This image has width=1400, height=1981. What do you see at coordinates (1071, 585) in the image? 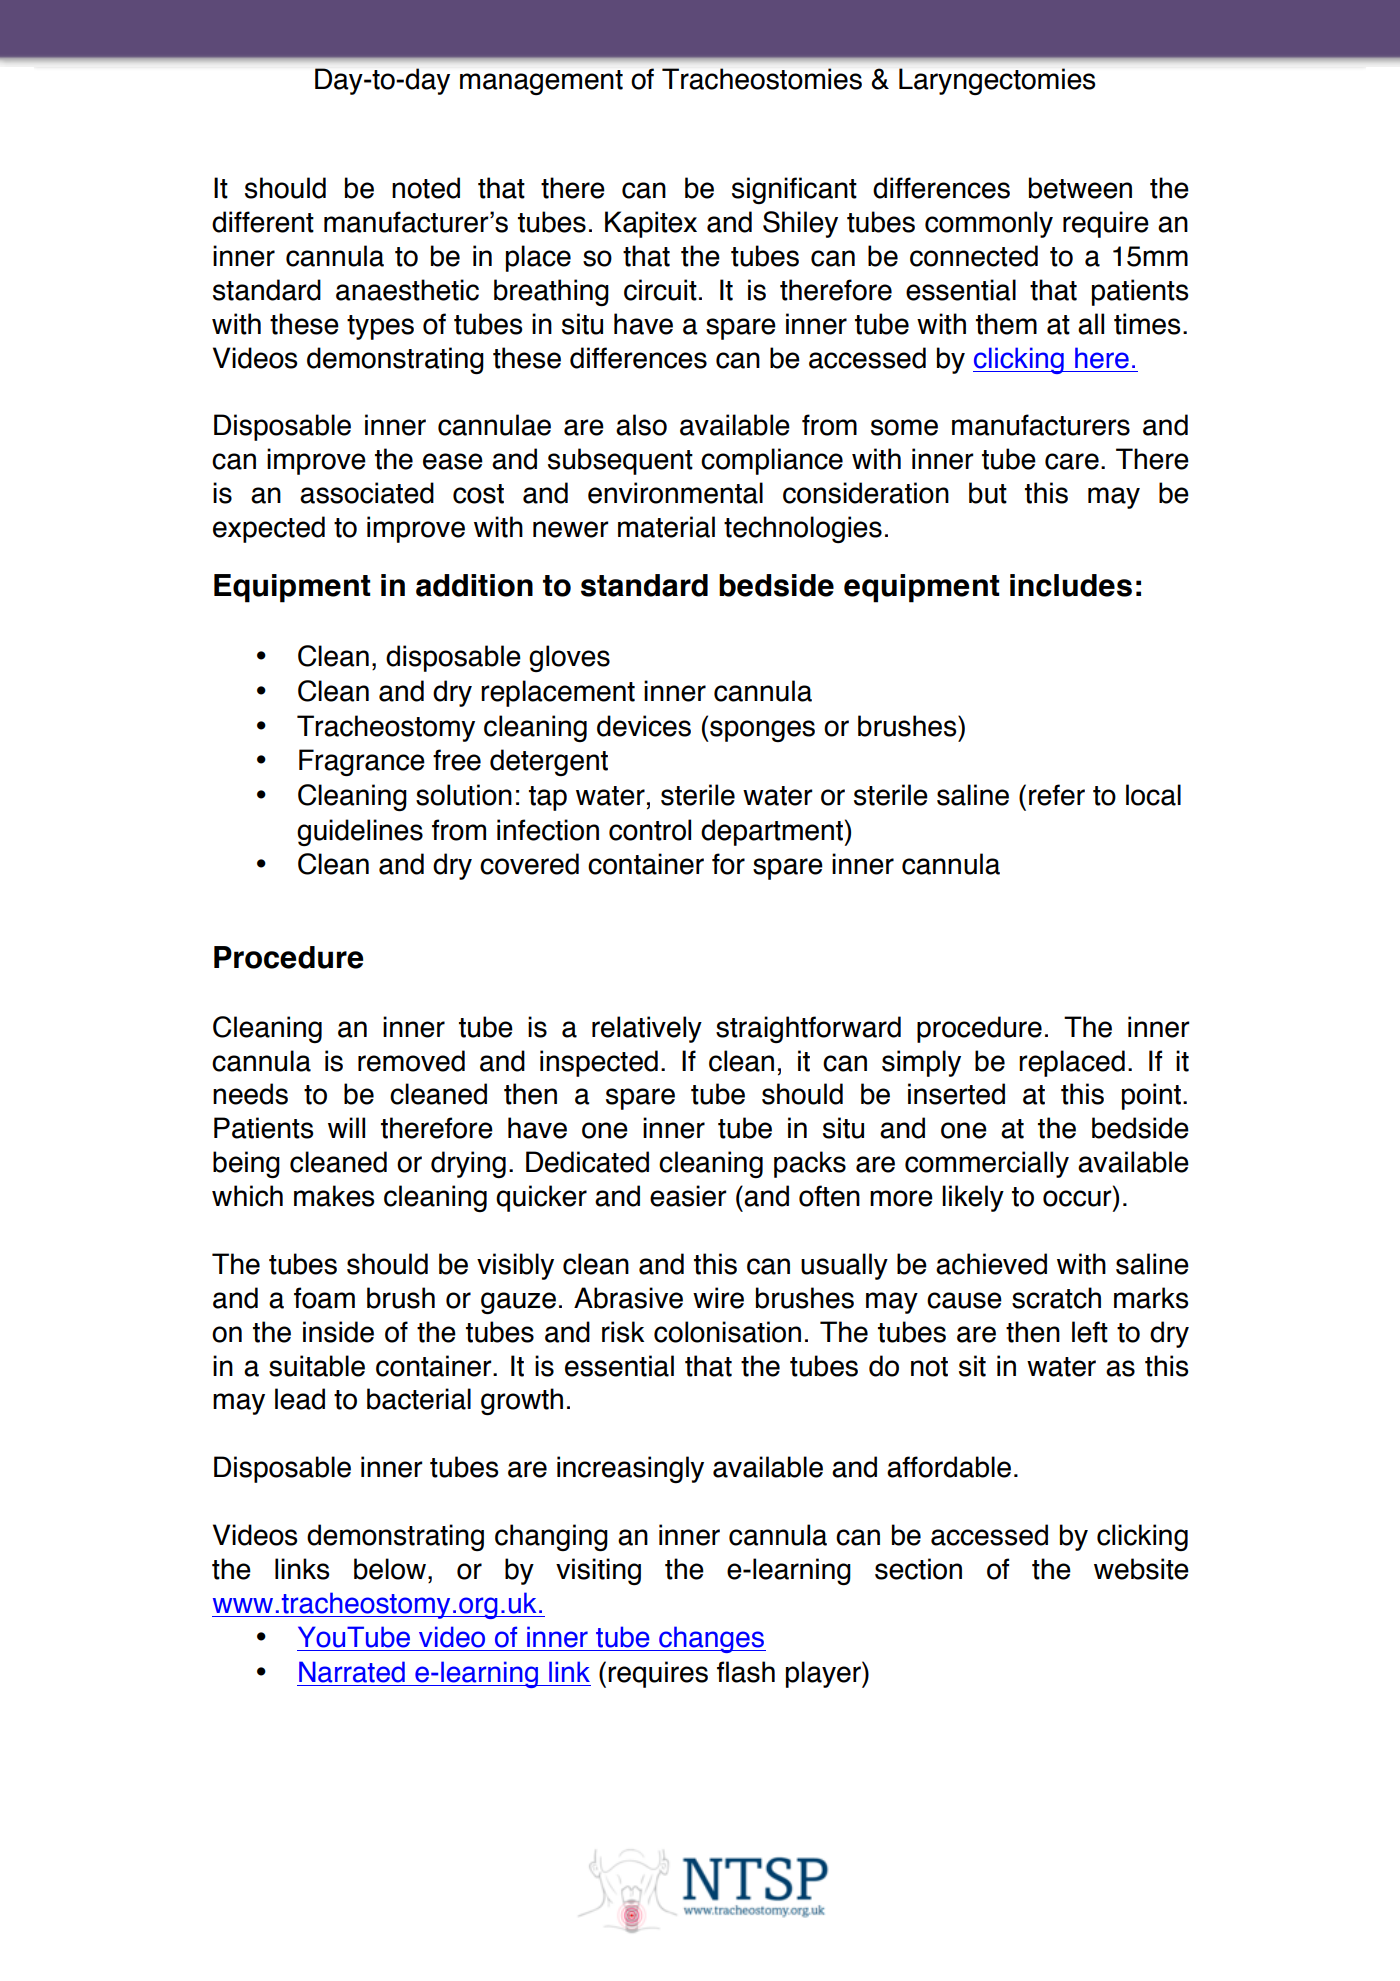
I see `includes` at bounding box center [1071, 585].
